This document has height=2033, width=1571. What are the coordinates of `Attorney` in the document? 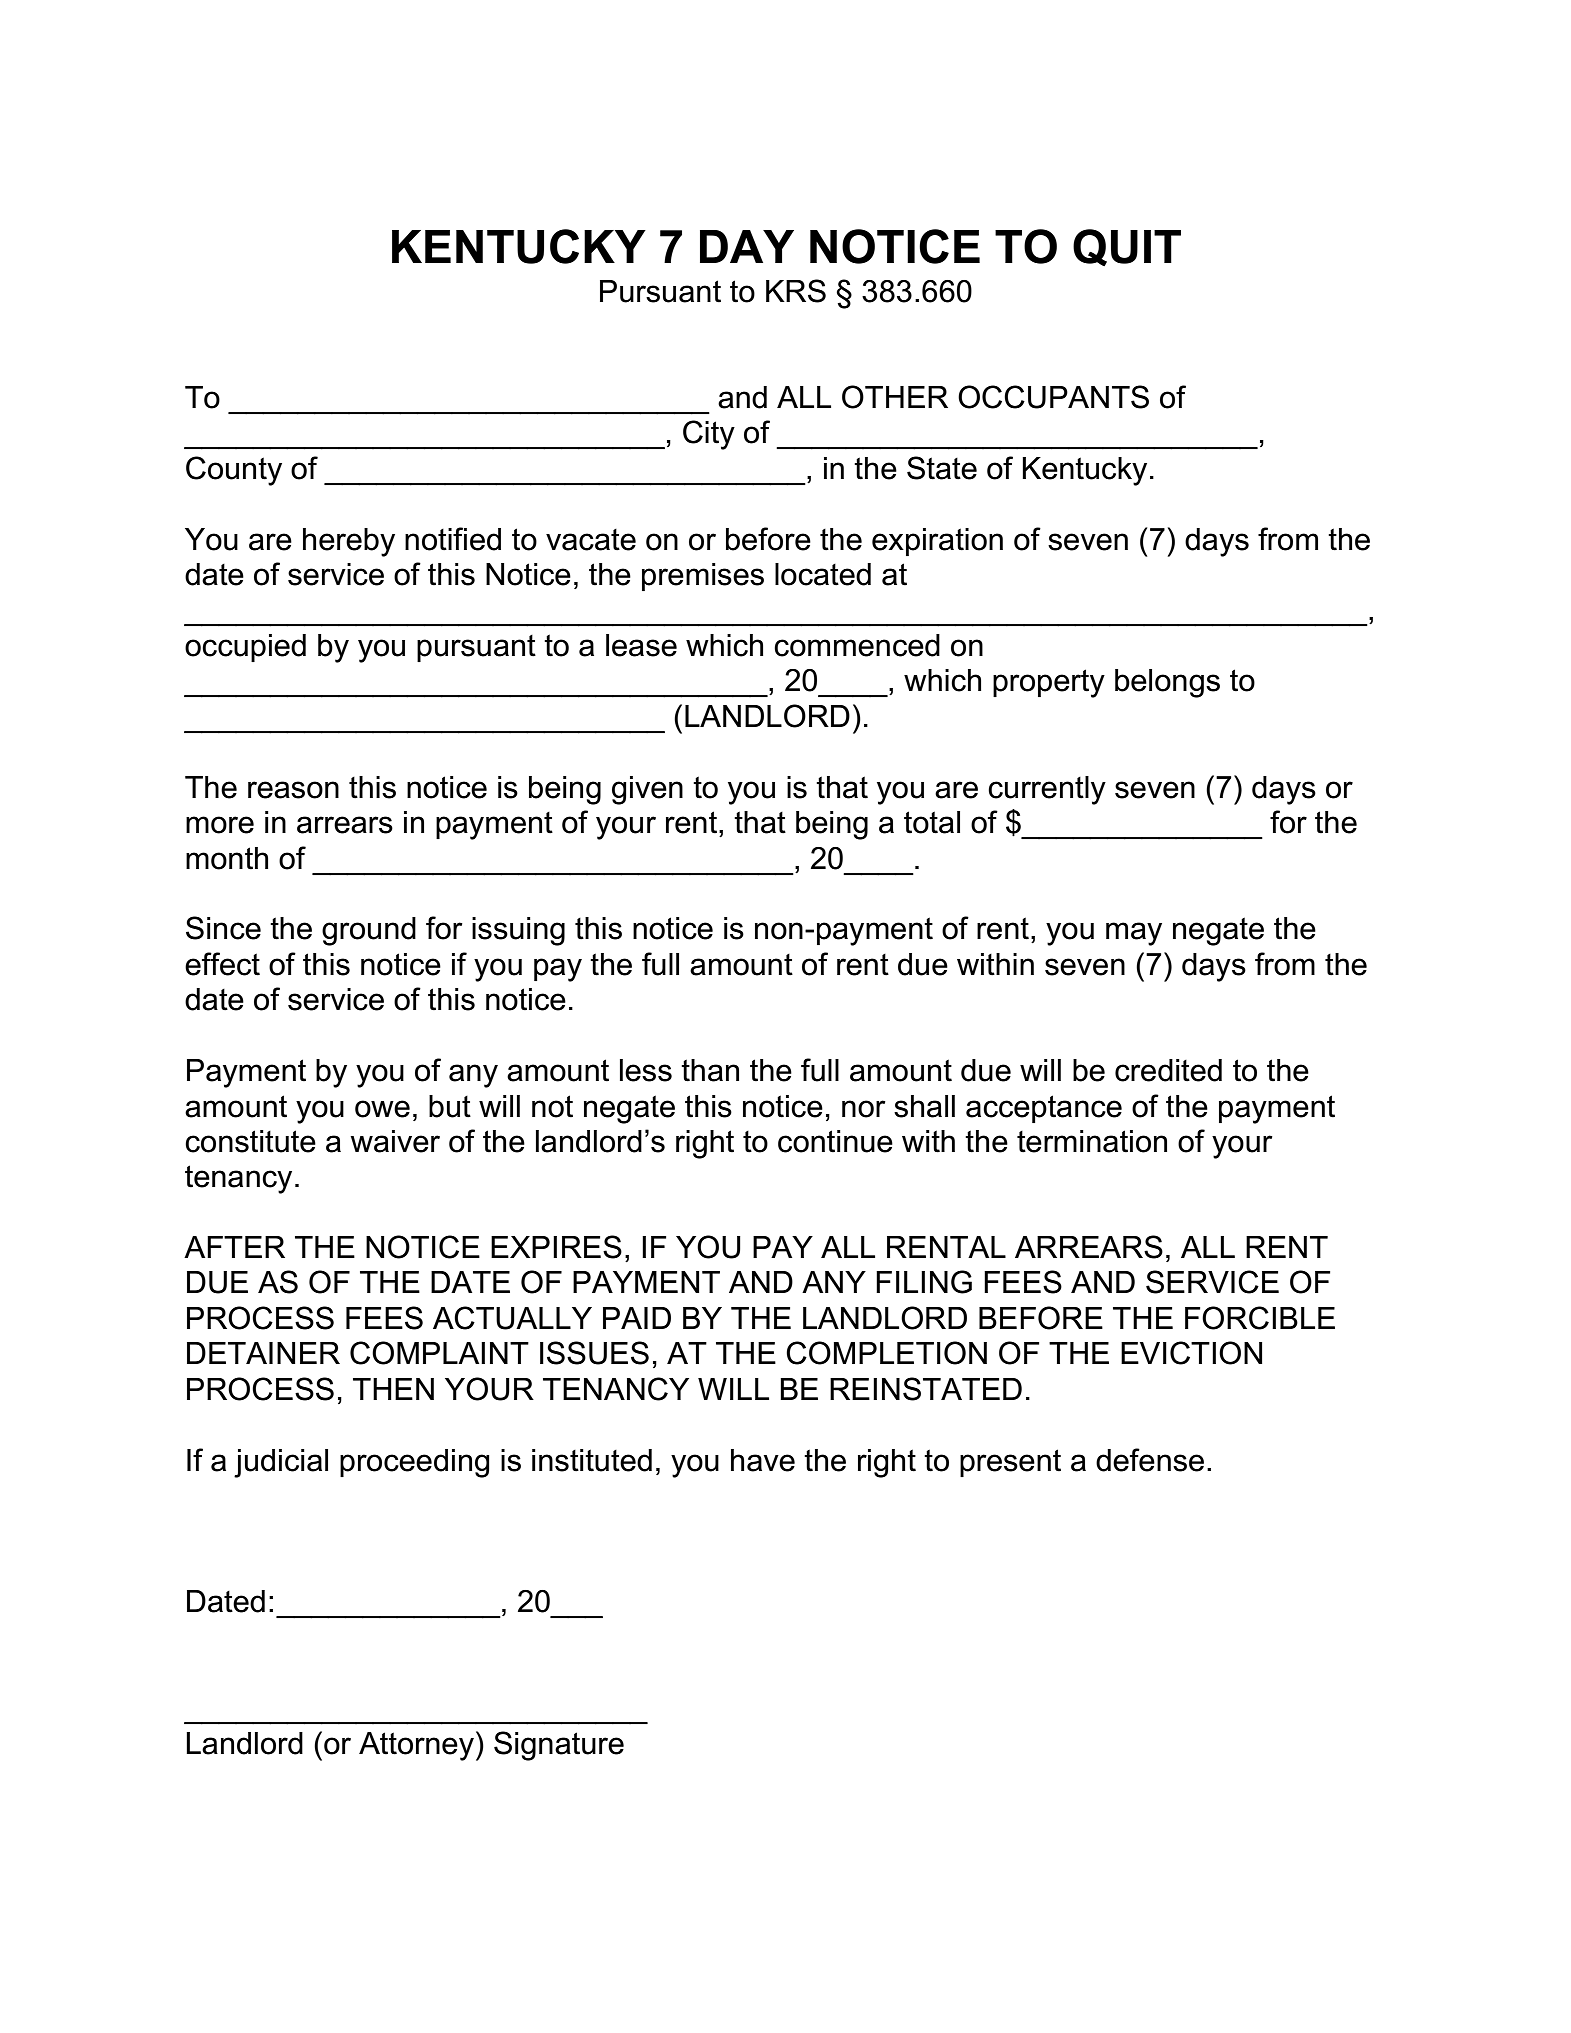 It's located at (416, 1746).
